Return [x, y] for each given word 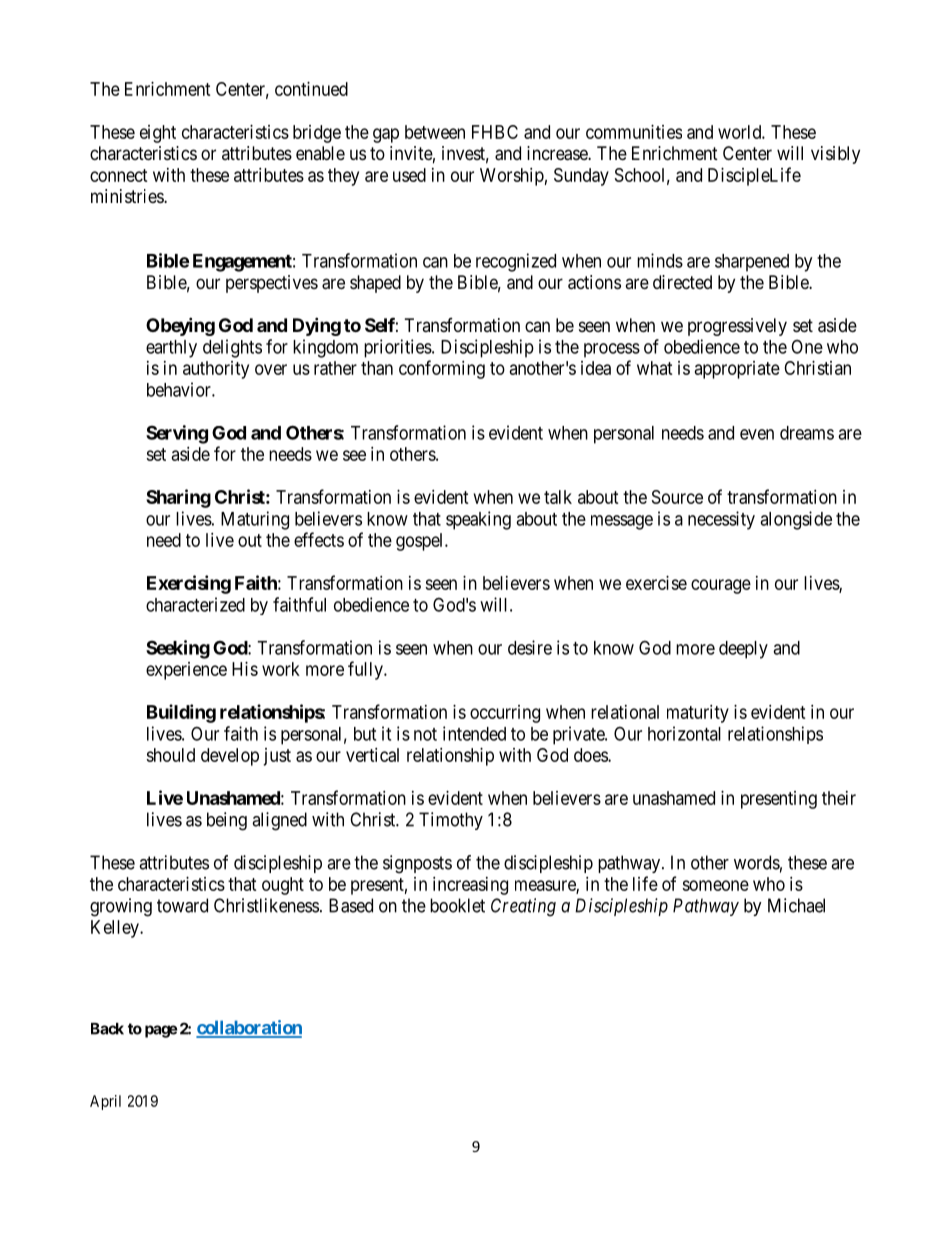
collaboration [249, 1028]
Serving [177, 434]
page [161, 1031]
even [757, 434]
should [170, 755]
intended [474, 733]
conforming [442, 369]
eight [158, 134]
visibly [835, 155]
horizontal [684, 733]
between [435, 132]
